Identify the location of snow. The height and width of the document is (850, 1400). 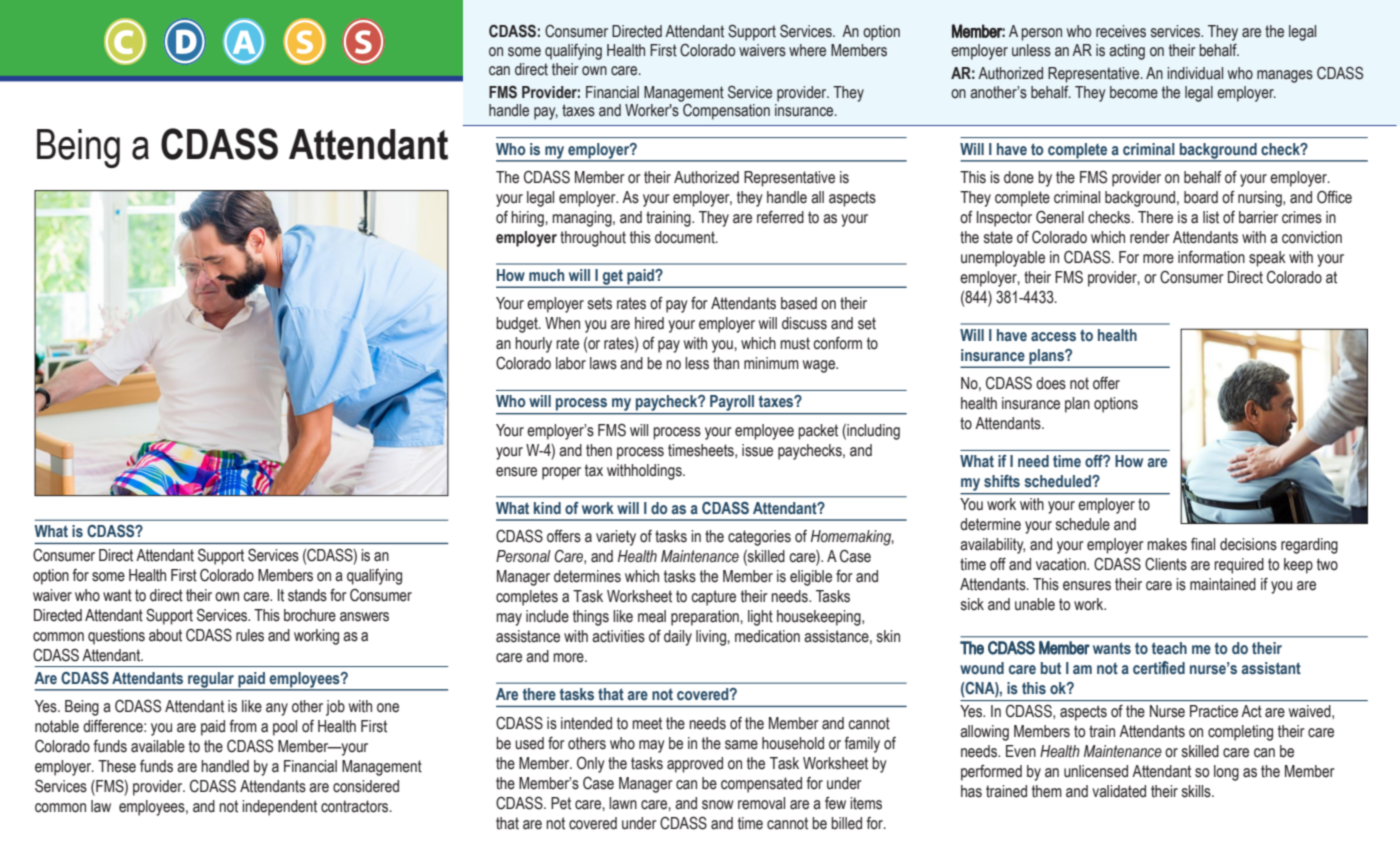
(718, 805).
